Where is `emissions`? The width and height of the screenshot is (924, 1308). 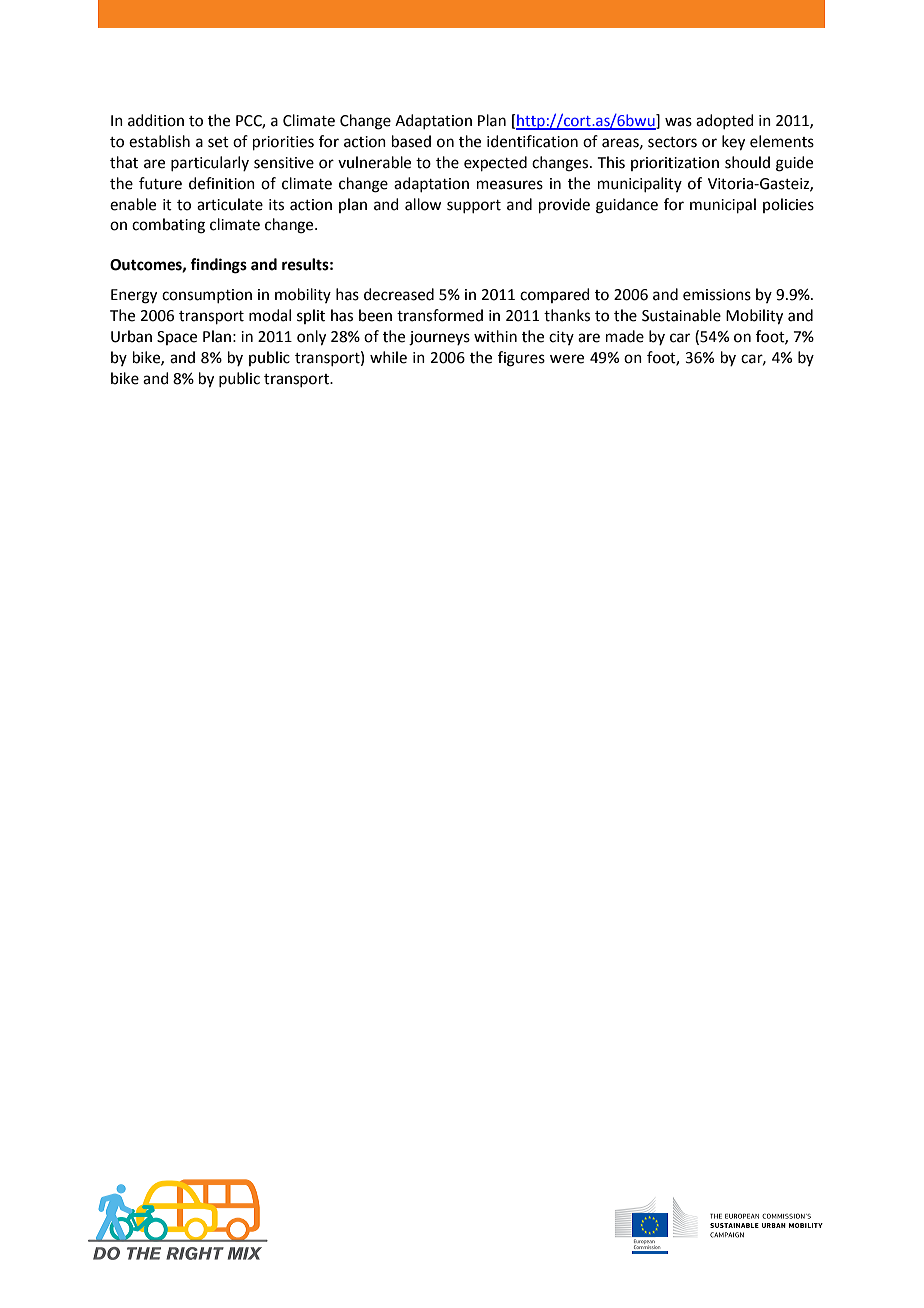 emissions is located at coordinates (717, 295).
